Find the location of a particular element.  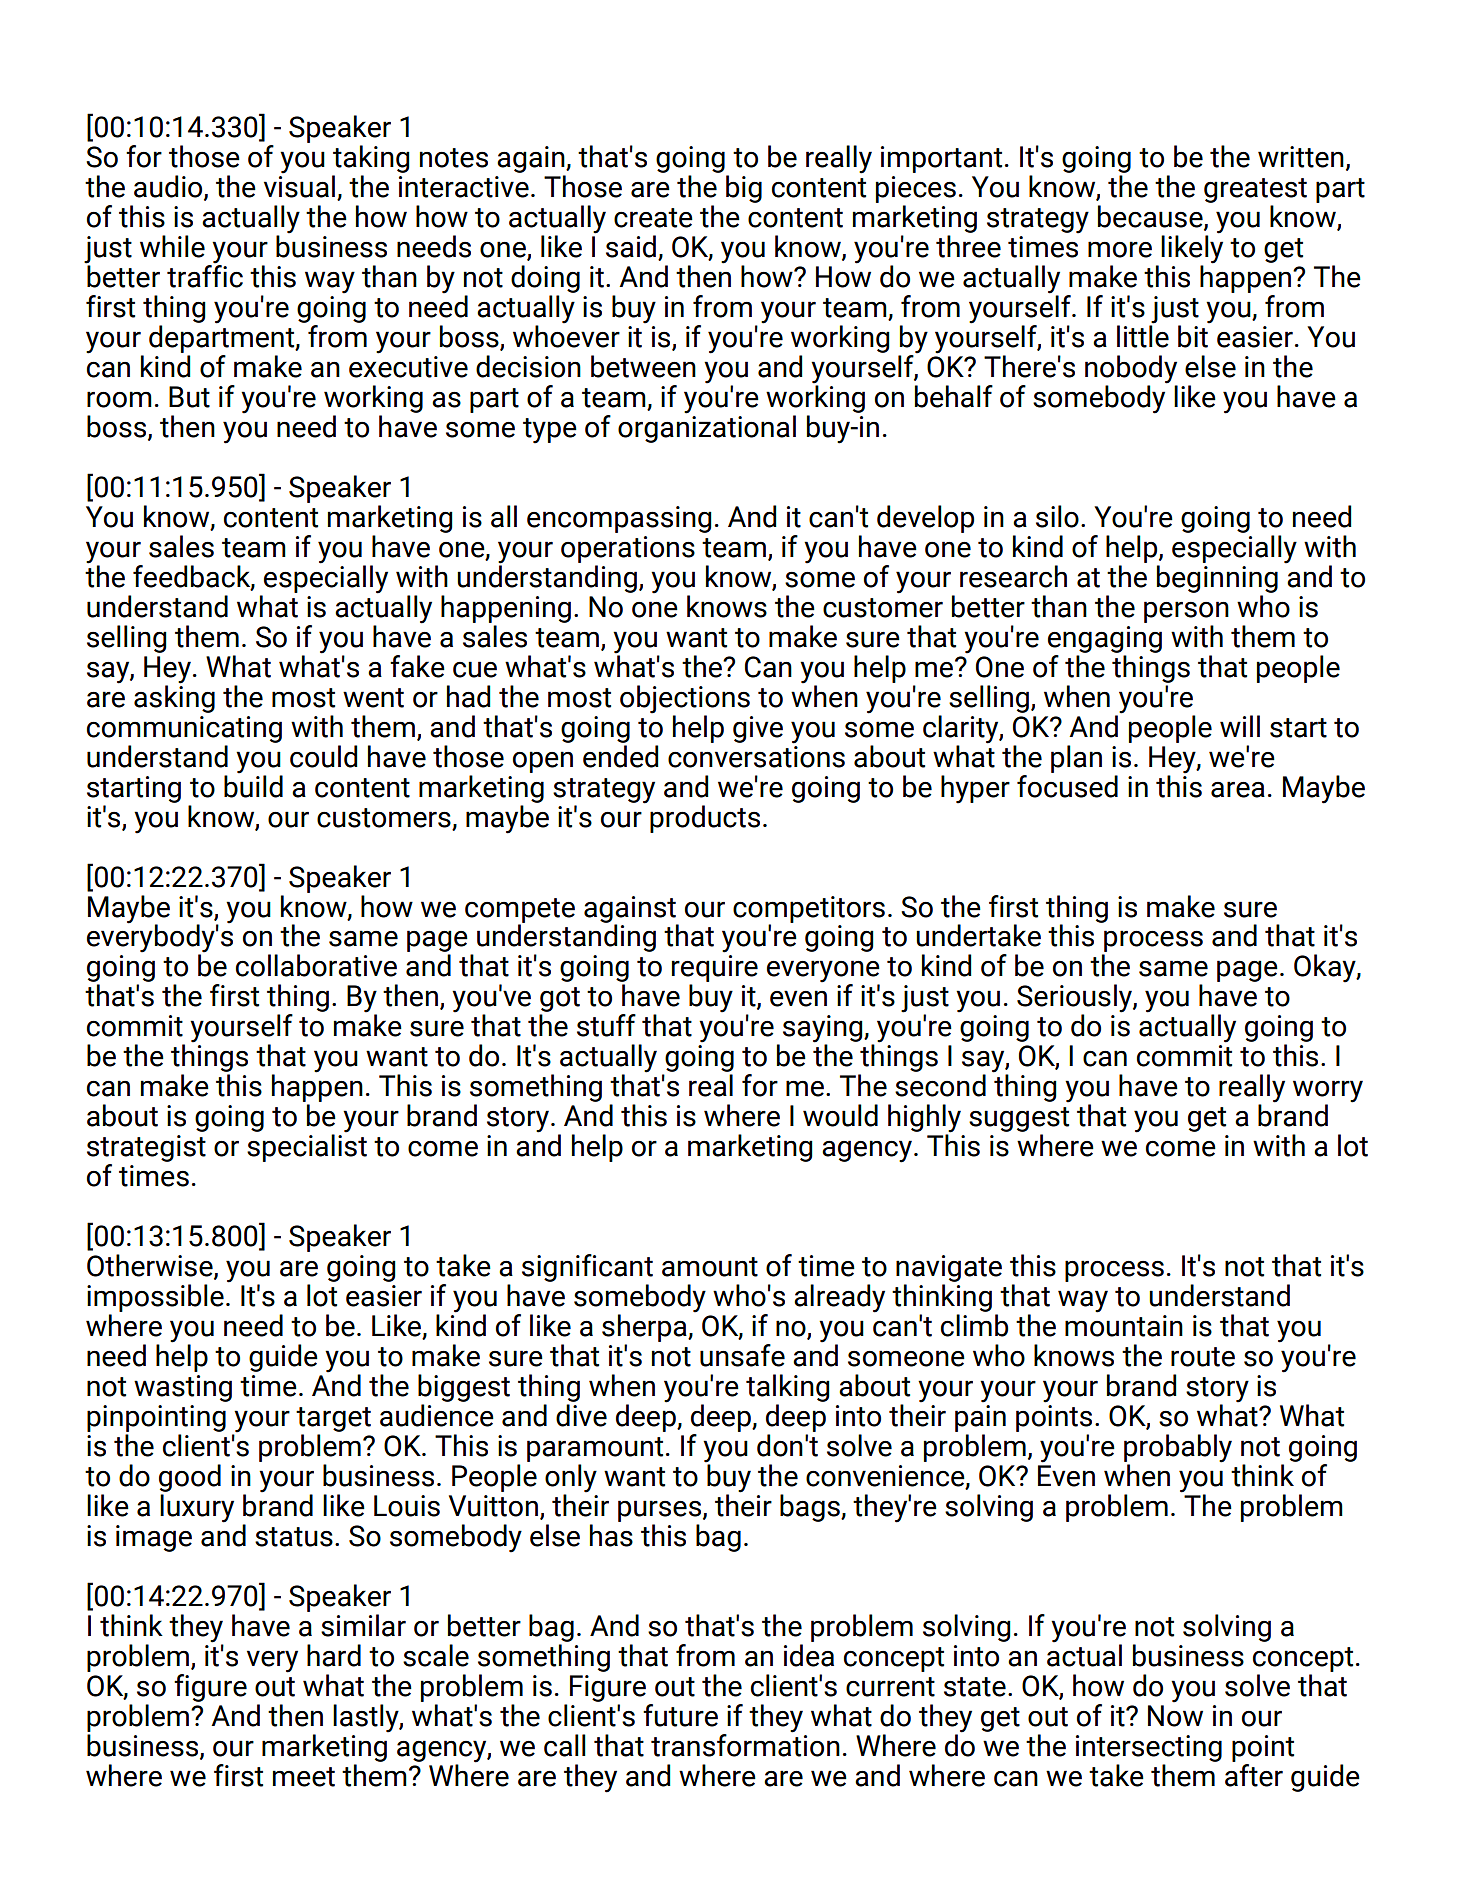

give is located at coordinates (758, 729).
